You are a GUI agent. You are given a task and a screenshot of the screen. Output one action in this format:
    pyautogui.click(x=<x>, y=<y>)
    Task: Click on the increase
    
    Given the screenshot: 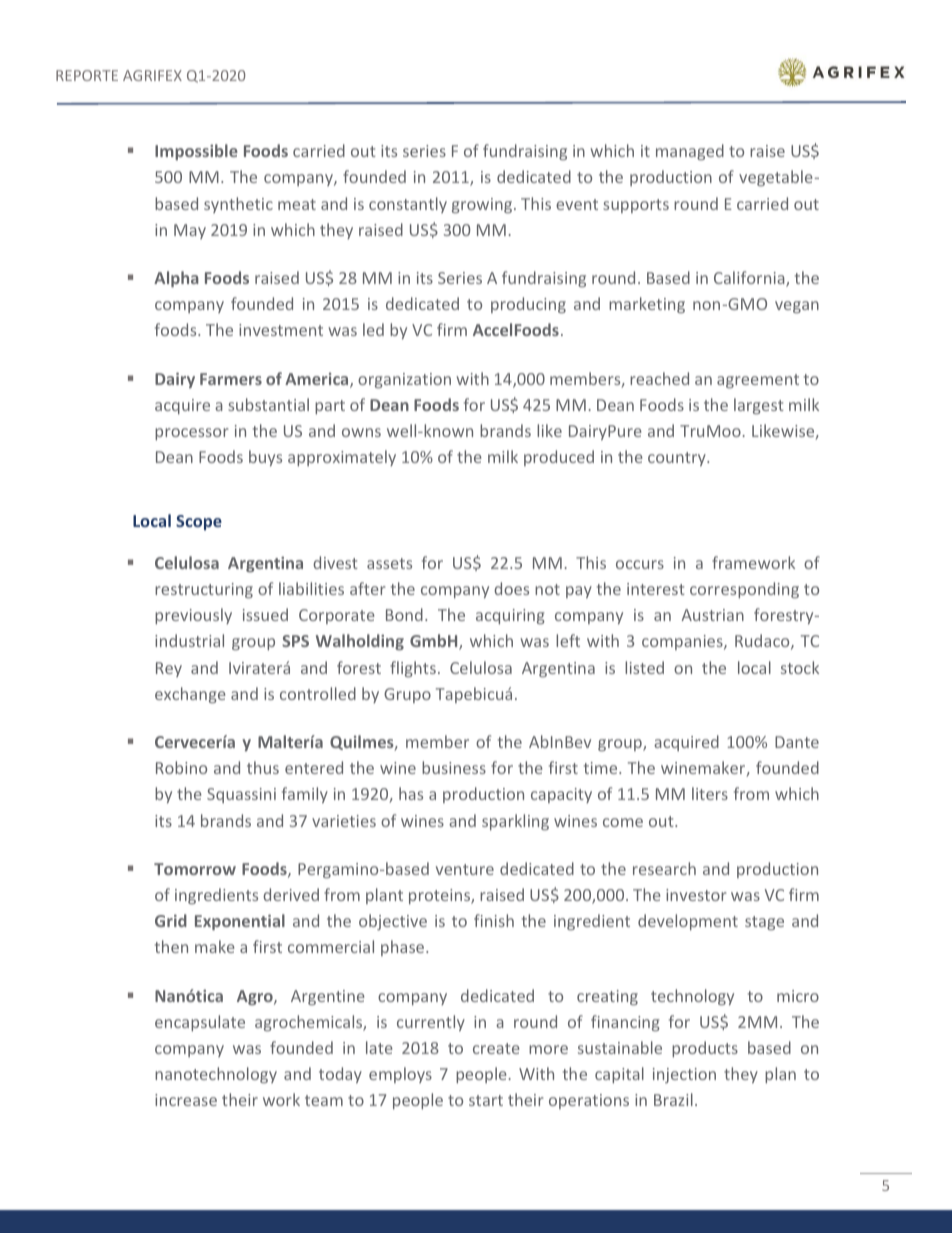 What is the action you would take?
    pyautogui.click(x=186, y=1100)
